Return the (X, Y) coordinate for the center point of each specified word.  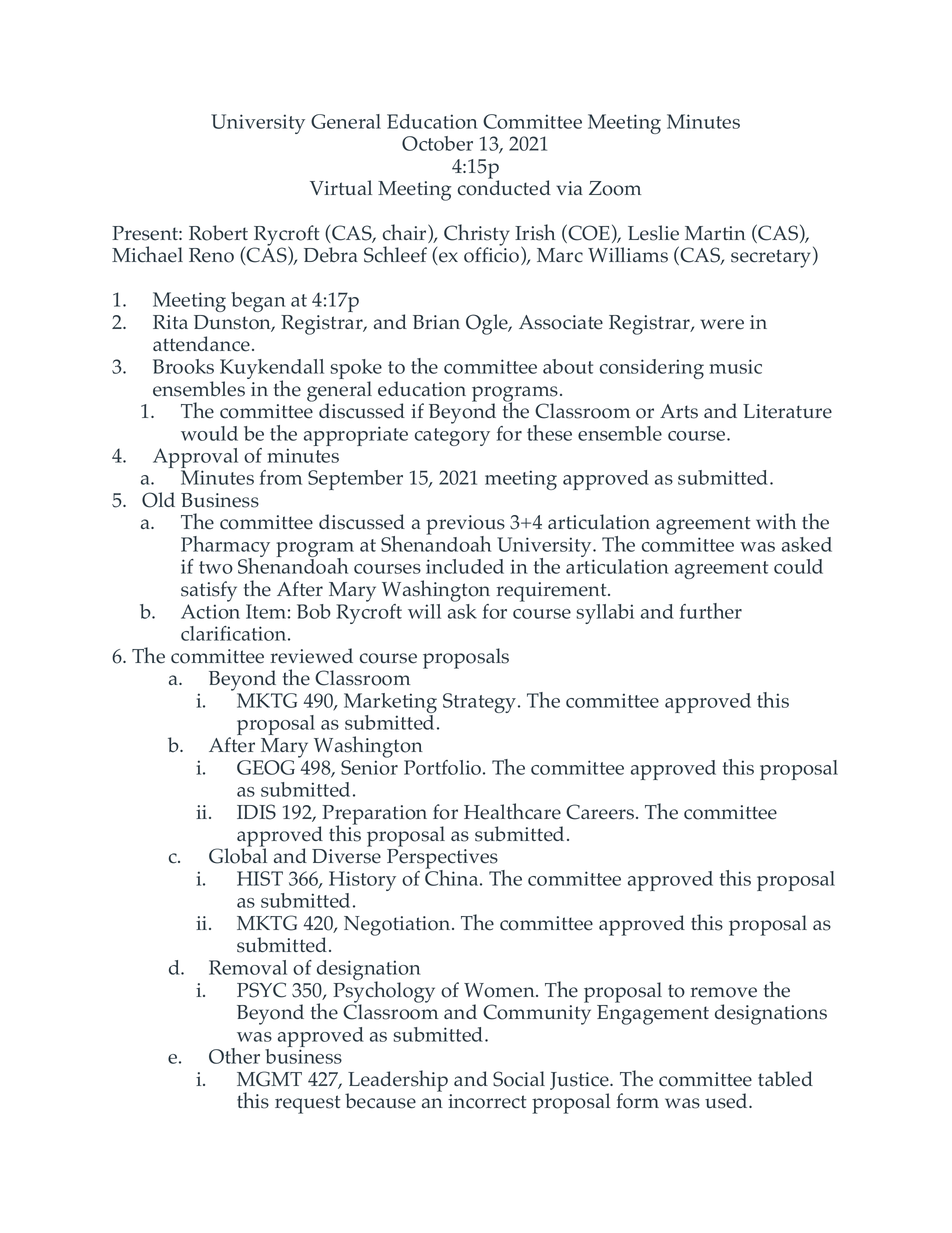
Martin (715, 233)
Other (234, 1056)
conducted (504, 187)
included (465, 566)
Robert (218, 233)
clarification (235, 633)
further (711, 611)
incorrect (487, 1101)
